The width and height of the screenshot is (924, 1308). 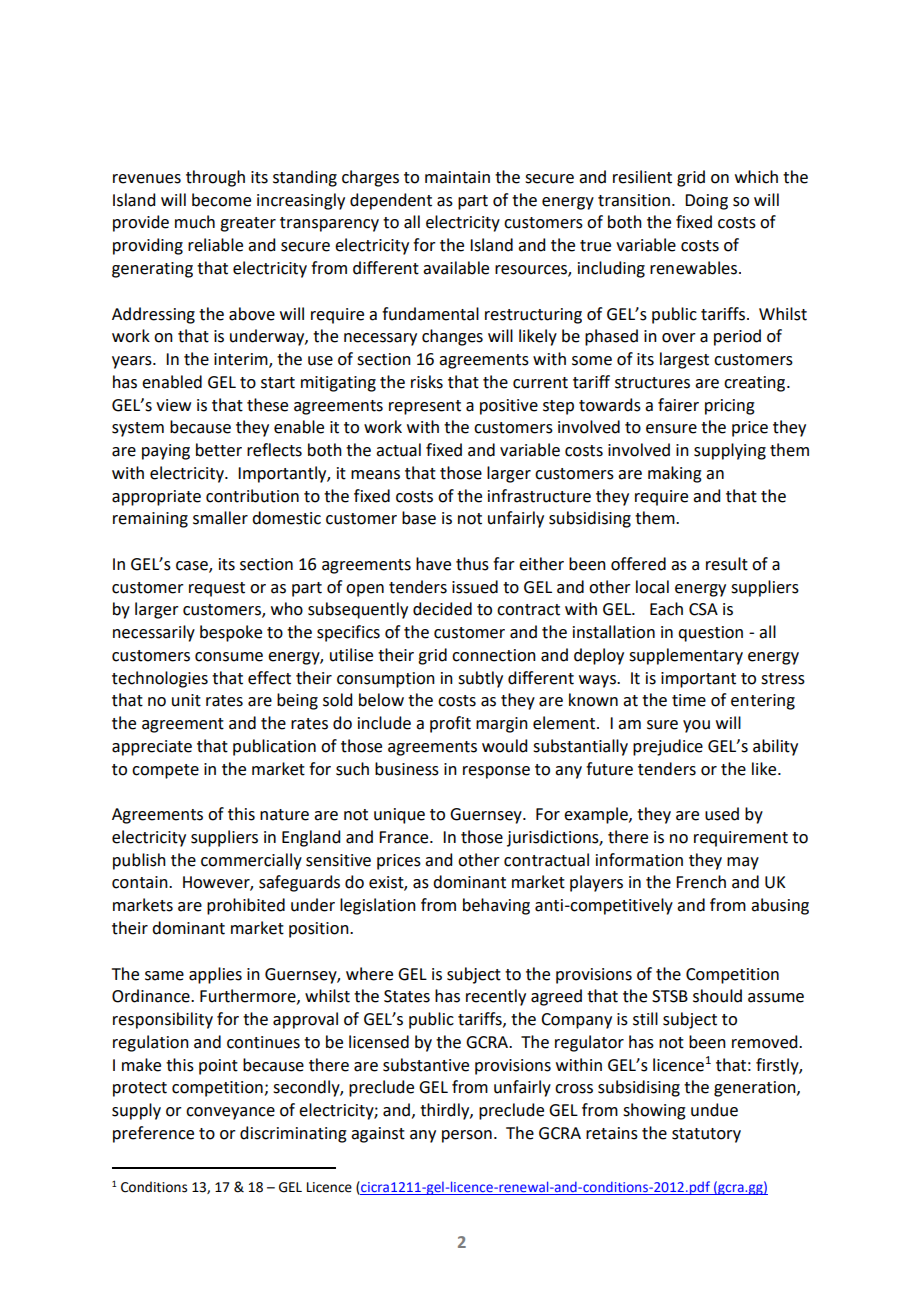 I want to click on consume, so click(x=229, y=657).
